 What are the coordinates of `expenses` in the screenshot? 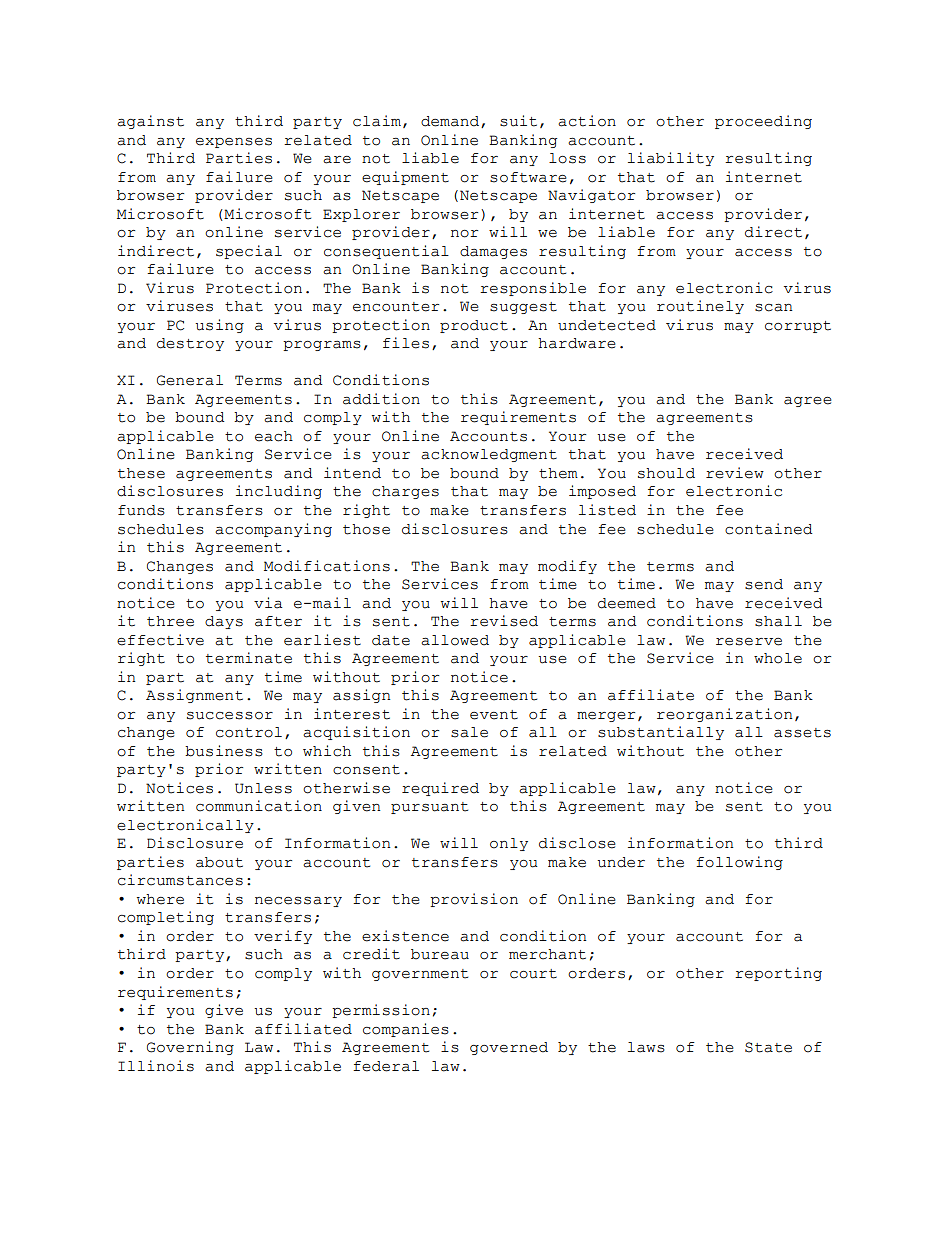 It's located at (234, 143).
